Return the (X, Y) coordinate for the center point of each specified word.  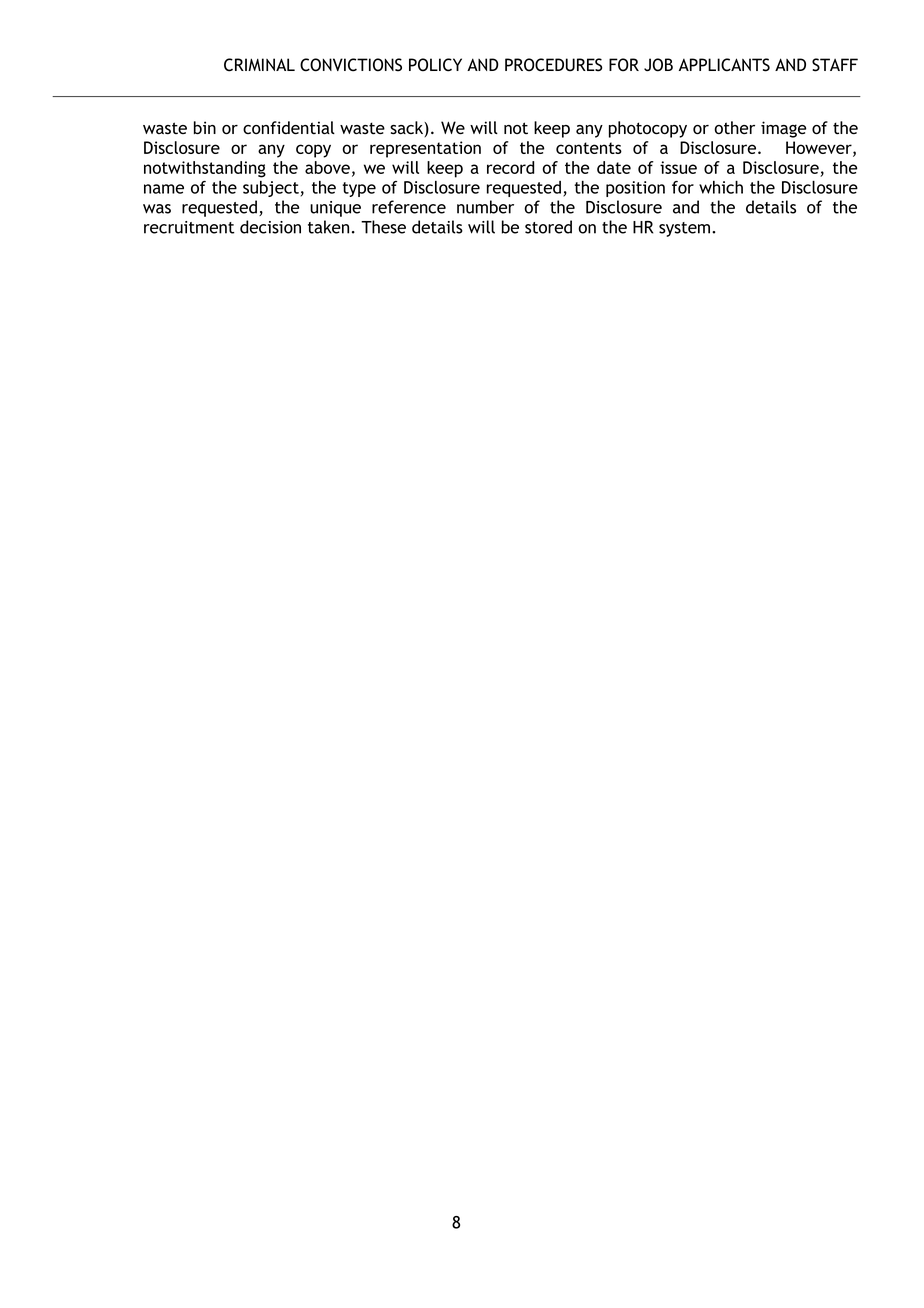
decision (270, 227)
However (820, 148)
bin (205, 128)
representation (425, 149)
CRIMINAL (259, 65)
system (684, 229)
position (635, 189)
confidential (289, 128)
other (734, 127)
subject (271, 189)
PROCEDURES (553, 65)
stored (548, 227)
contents (589, 148)
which (721, 187)
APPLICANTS (724, 65)
